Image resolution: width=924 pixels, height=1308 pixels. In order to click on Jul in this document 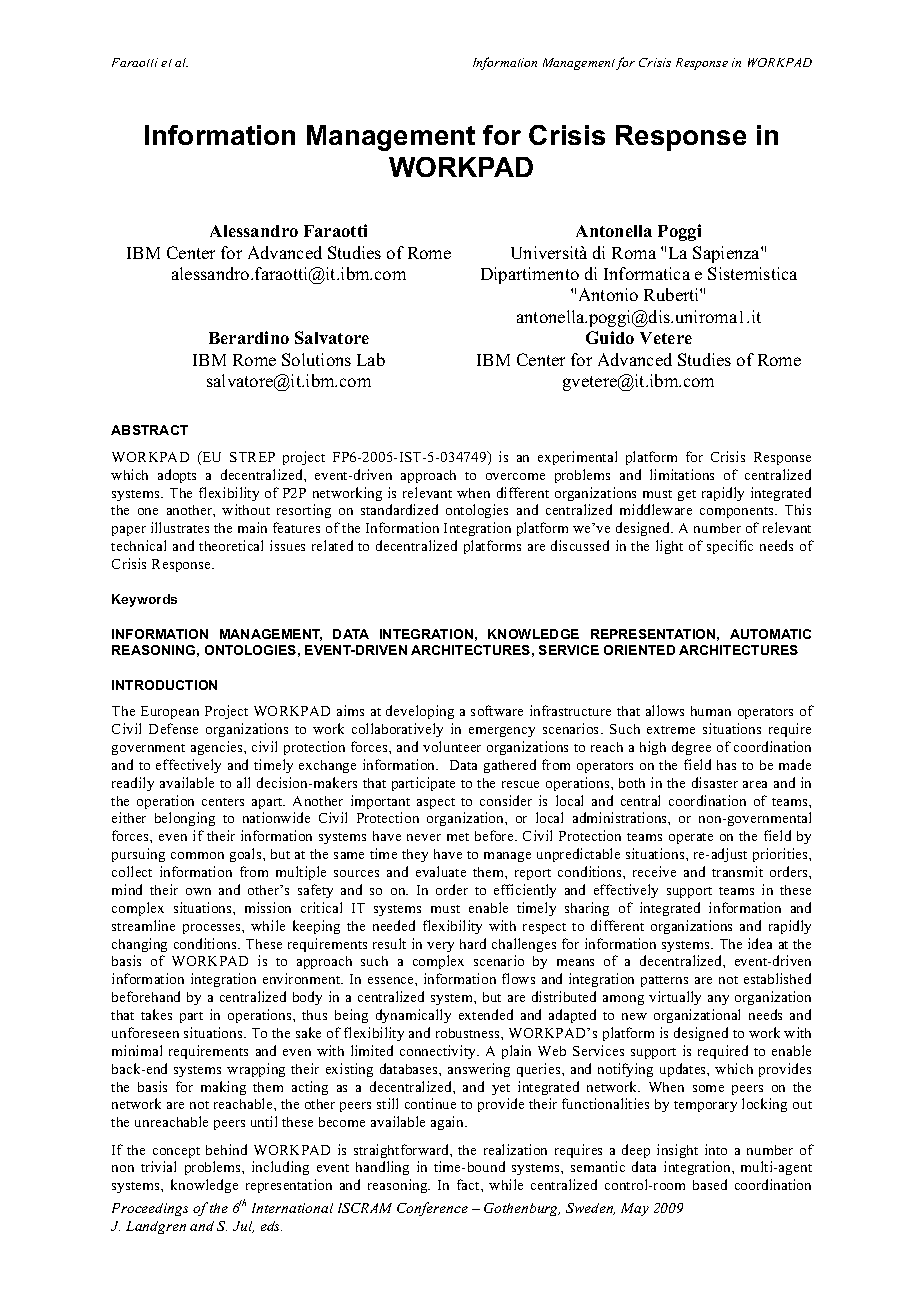, I will do `click(243, 1227)`.
